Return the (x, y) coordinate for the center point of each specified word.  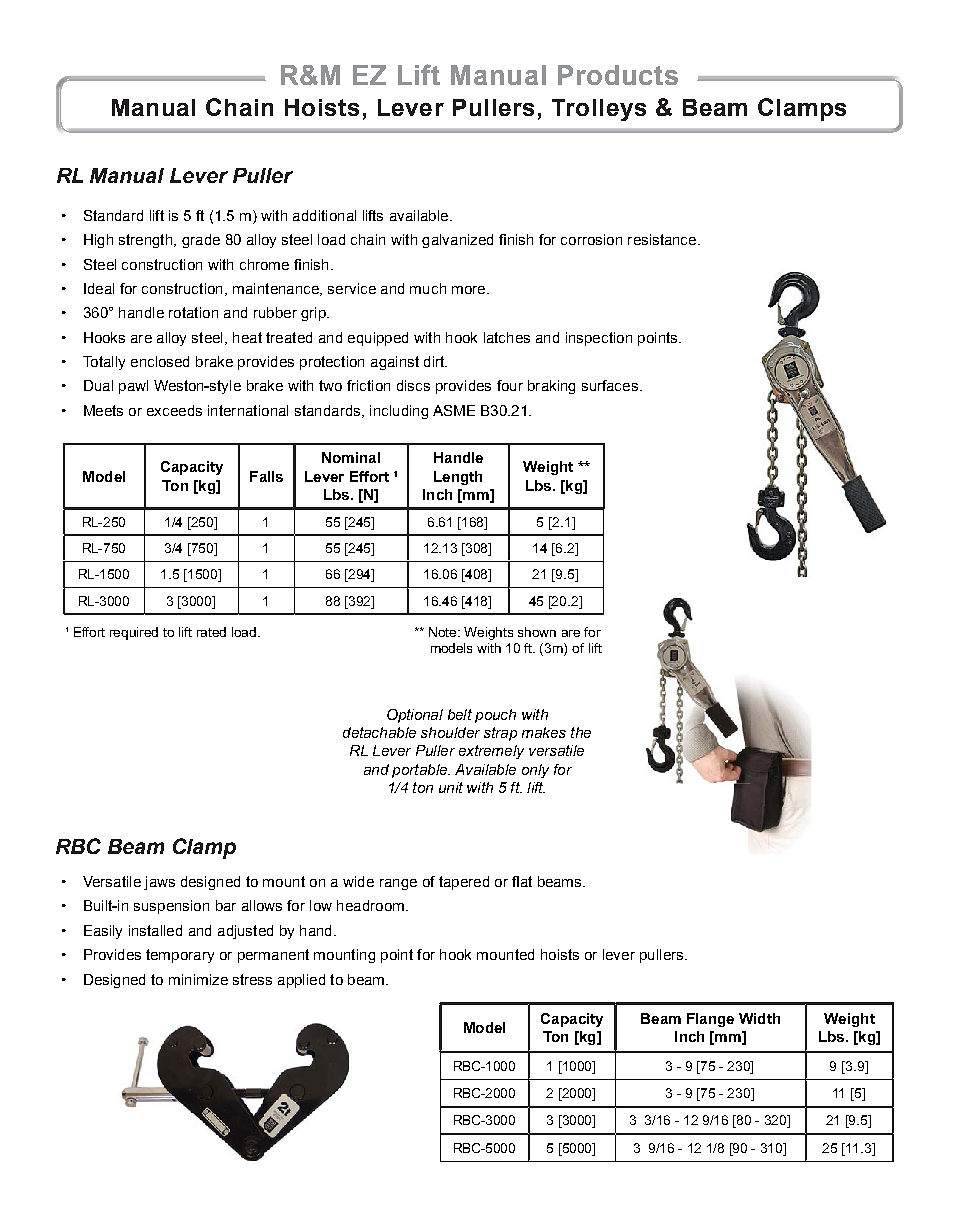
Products (618, 75)
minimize (198, 979)
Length (458, 478)
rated (211, 632)
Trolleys (599, 110)
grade (201, 241)
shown (537, 632)
